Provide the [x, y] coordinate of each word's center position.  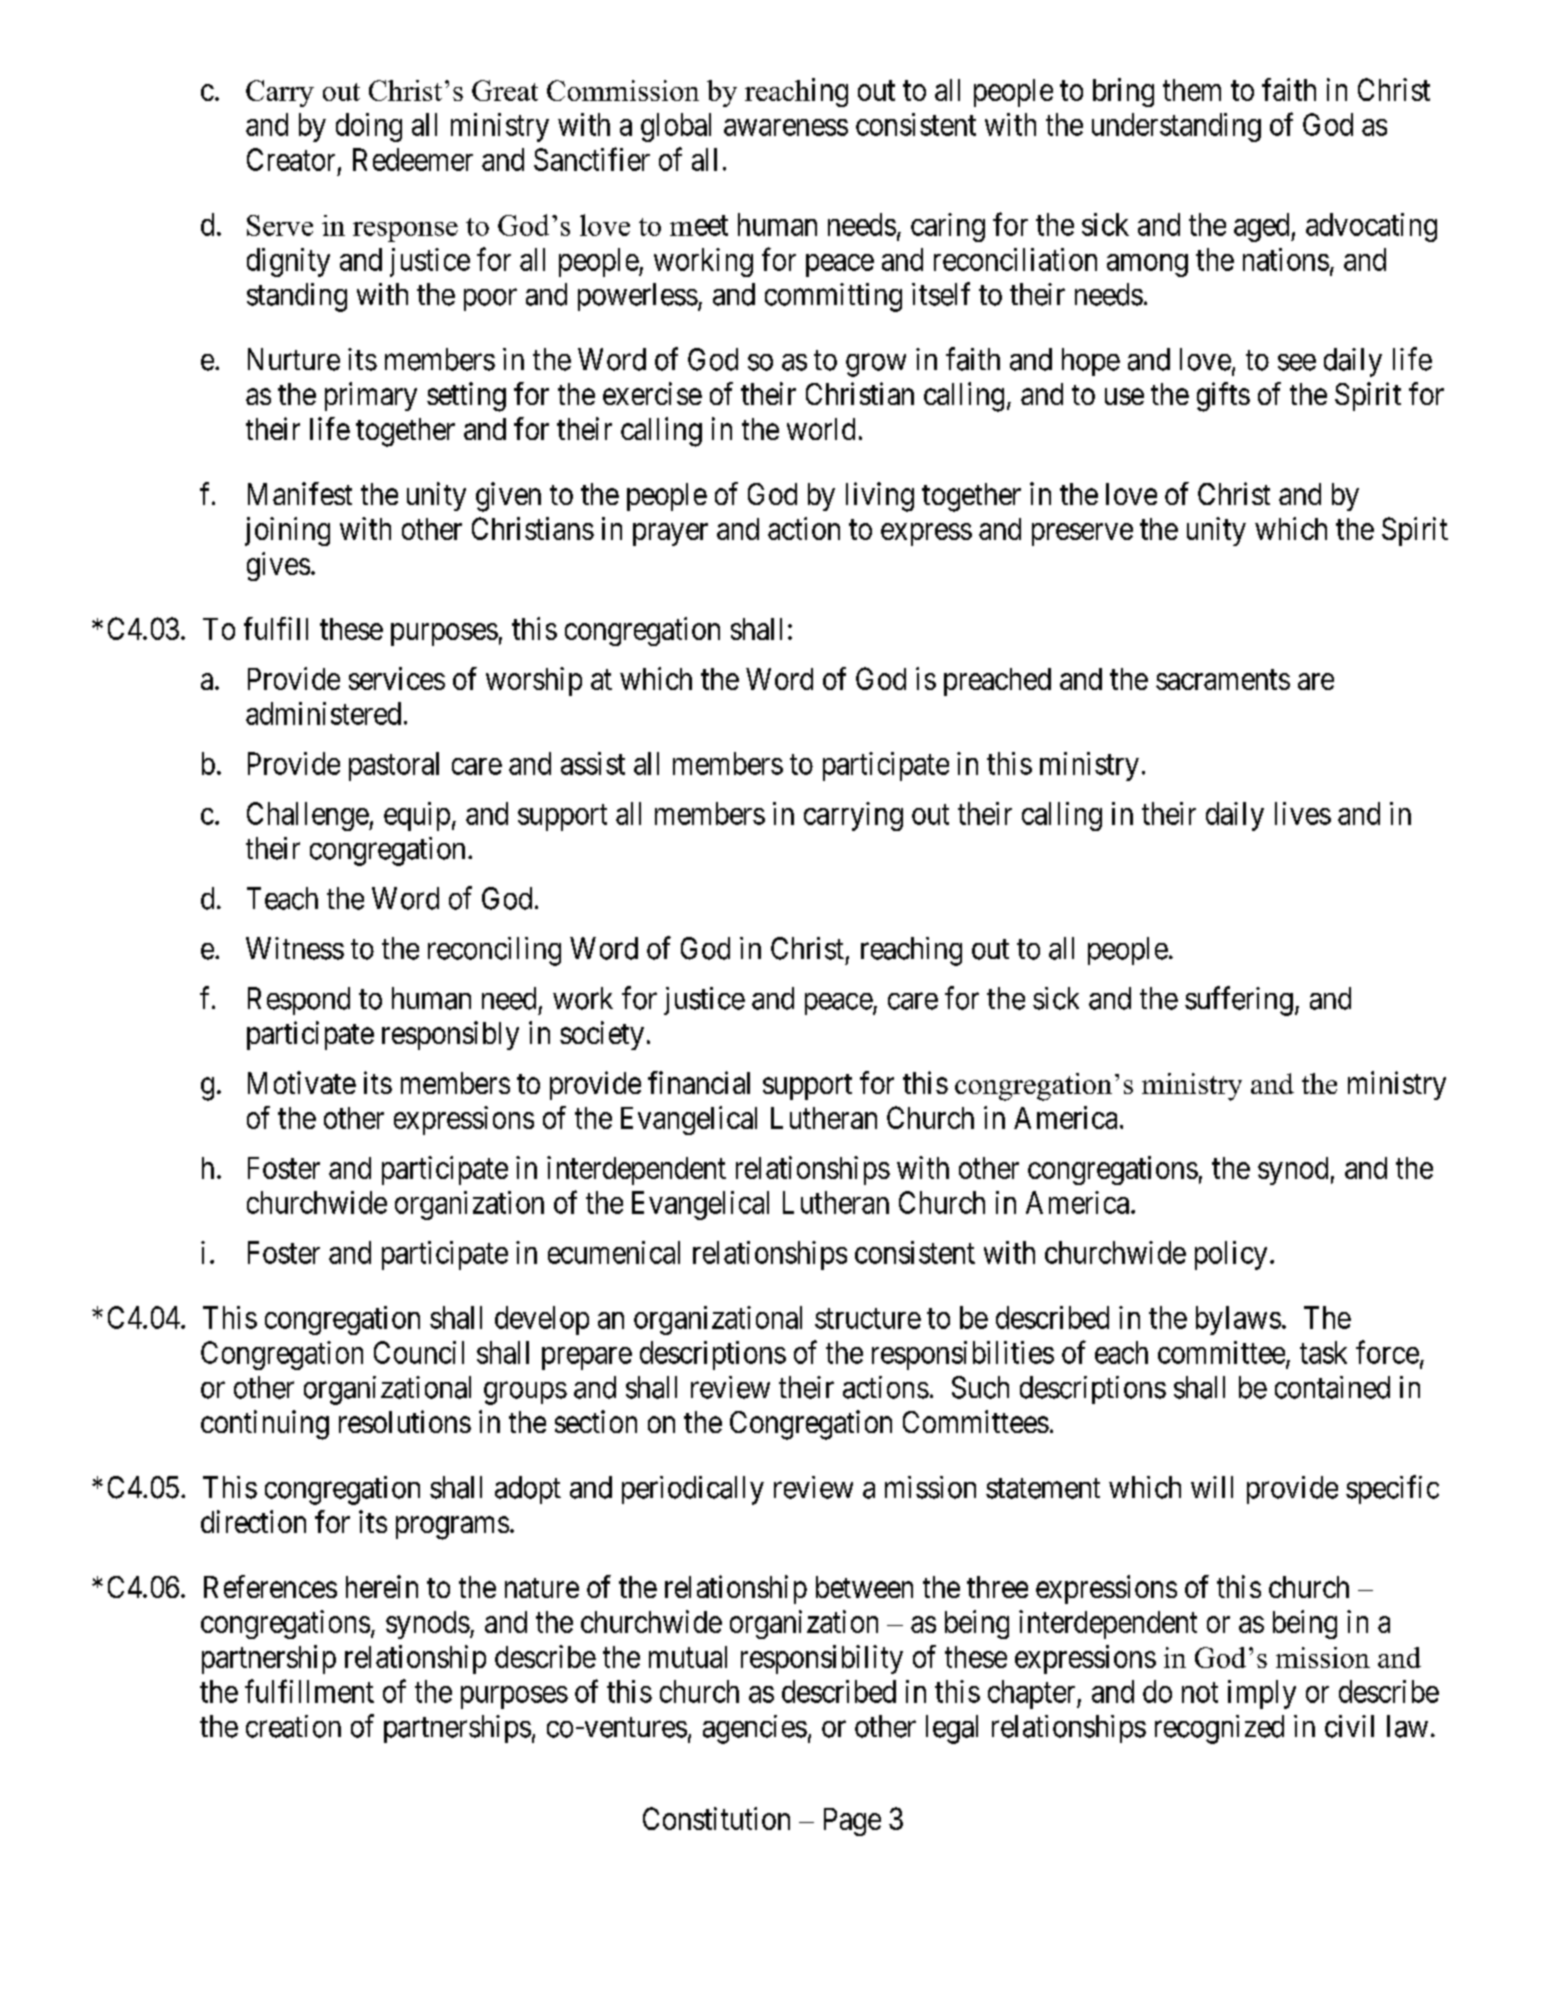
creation [293, 1726]
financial [699, 1082]
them [1192, 90]
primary [371, 396]
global [676, 127]
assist [593, 763]
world [821, 429]
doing [369, 127]
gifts [1223, 397]
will [1212, 1487]
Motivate [302, 1082]
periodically [693, 1490]
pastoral [394, 766]
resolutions [405, 1421]
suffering [1239, 1001]
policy [1231, 1255]
